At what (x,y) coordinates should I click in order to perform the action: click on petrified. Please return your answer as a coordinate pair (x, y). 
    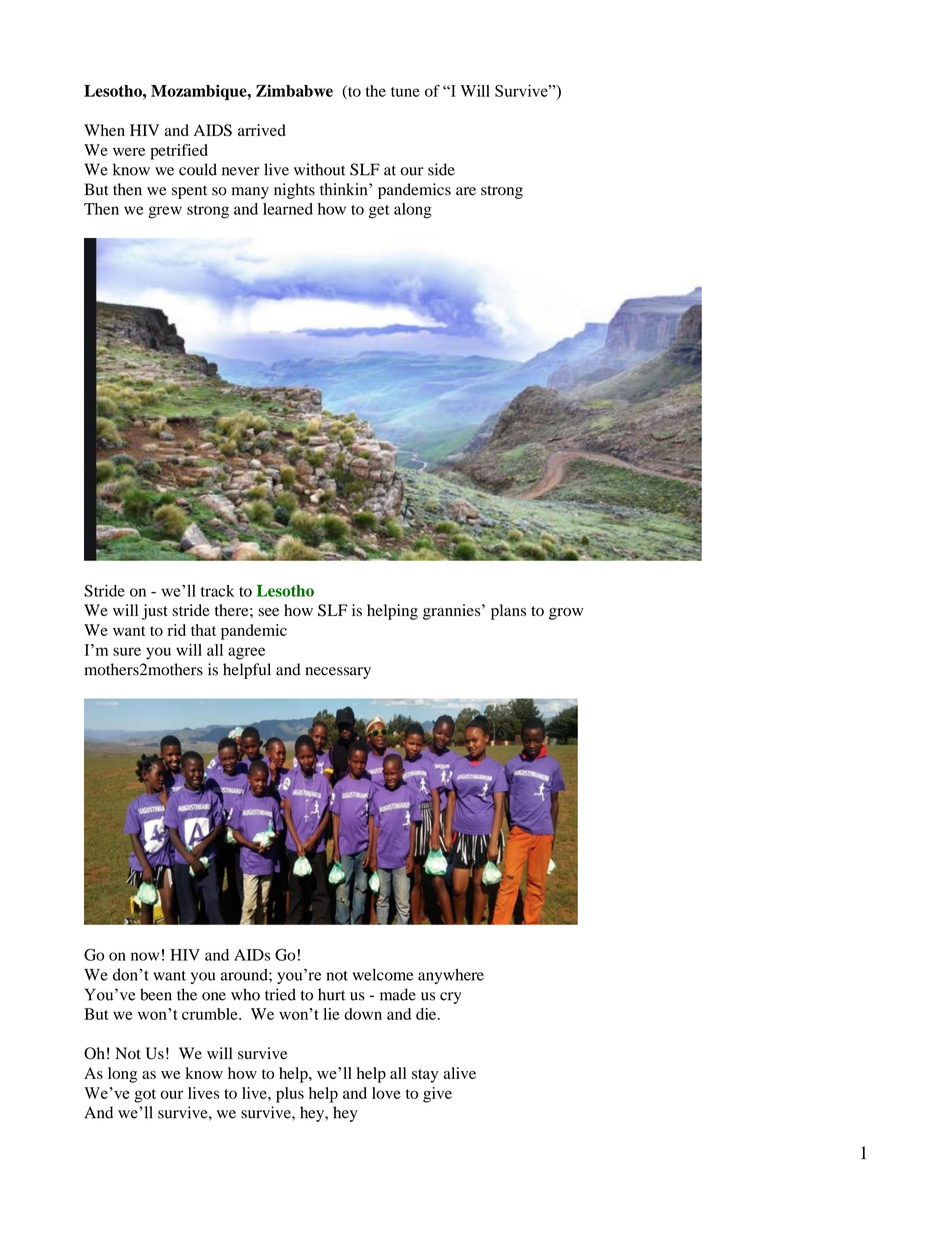
    Looking at the image, I should click on (179, 152).
